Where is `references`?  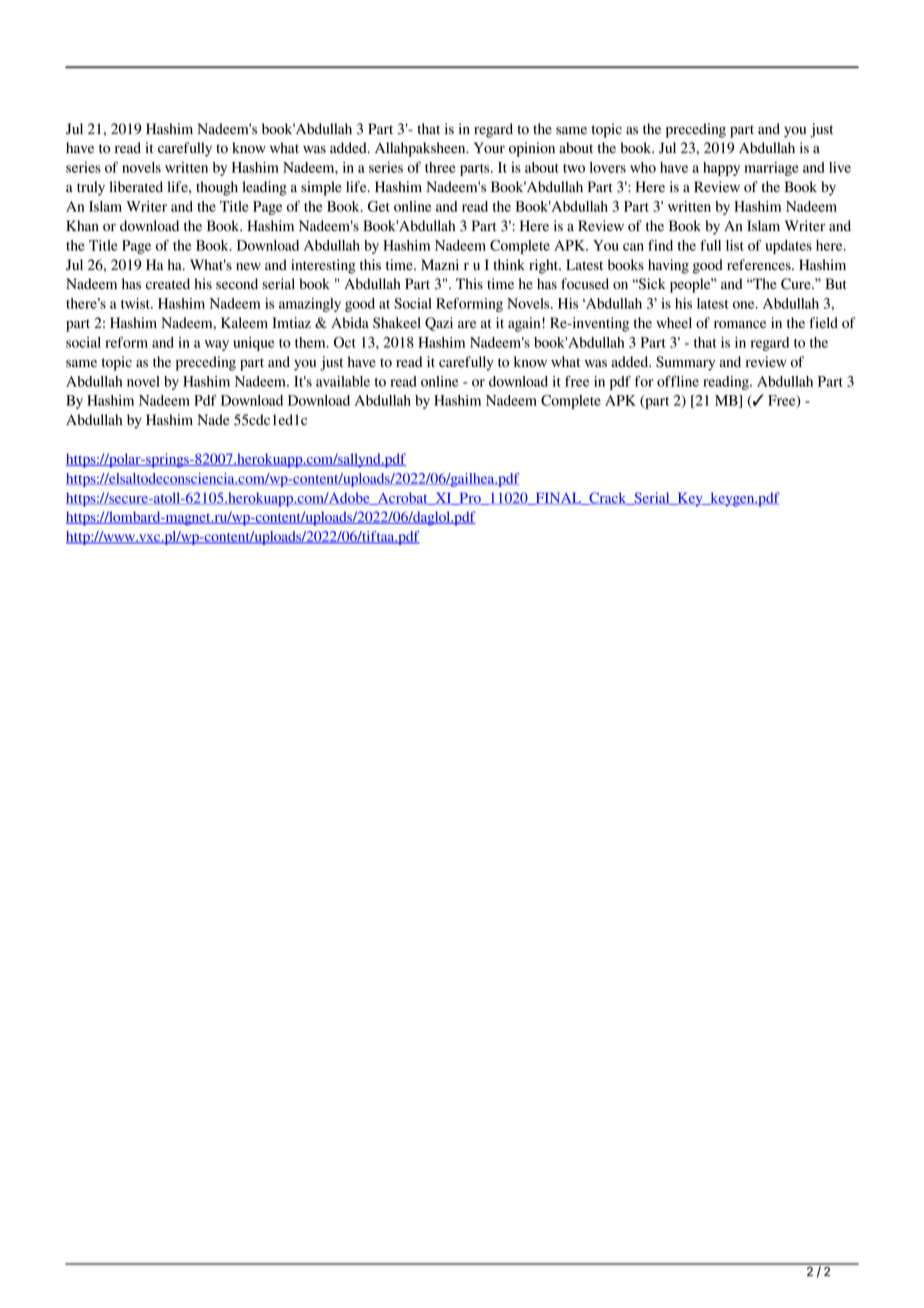 references is located at coordinates (760, 265).
